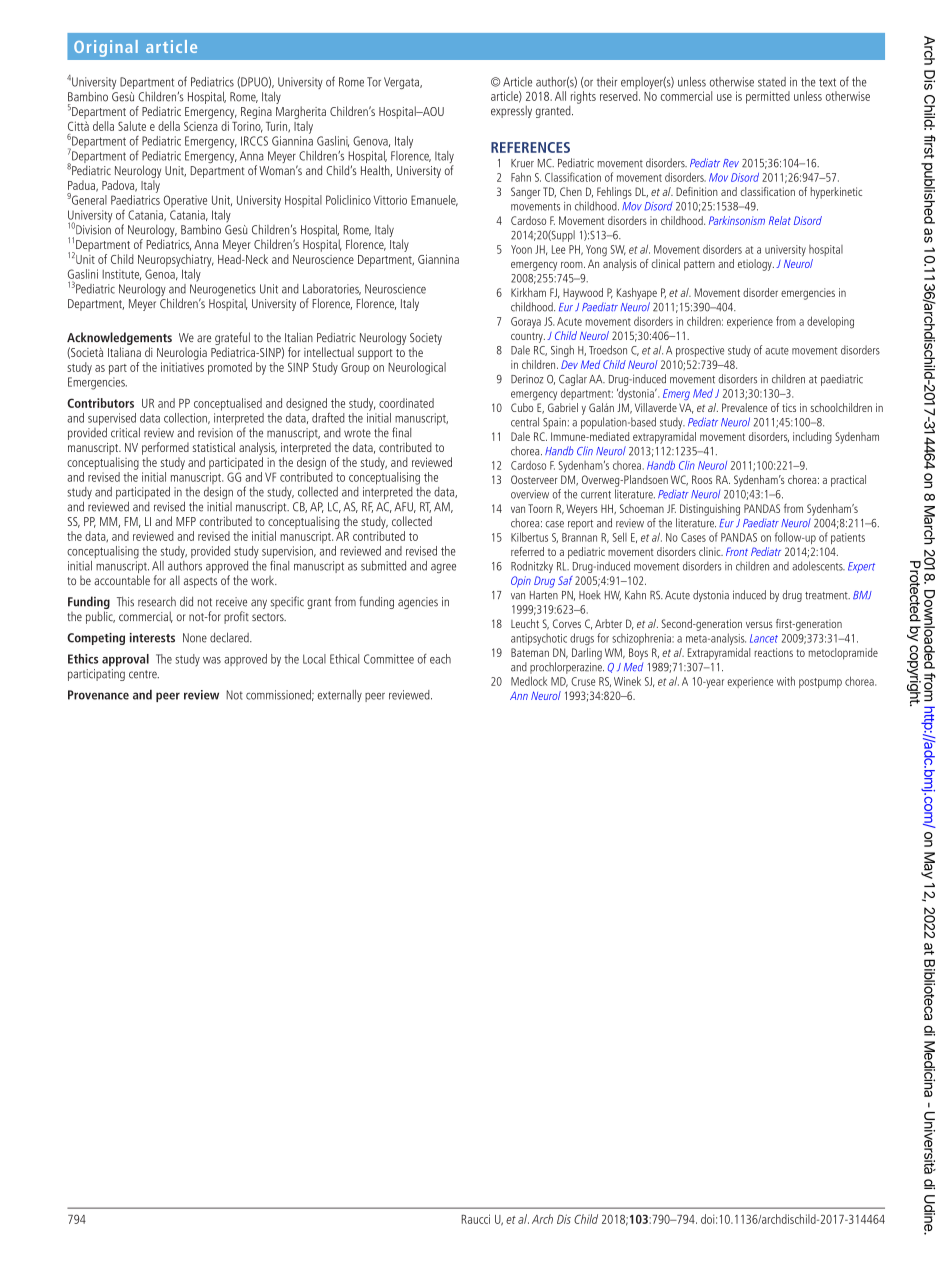 This page has width=952, height=1270. I want to click on Roos, so click(702, 479).
